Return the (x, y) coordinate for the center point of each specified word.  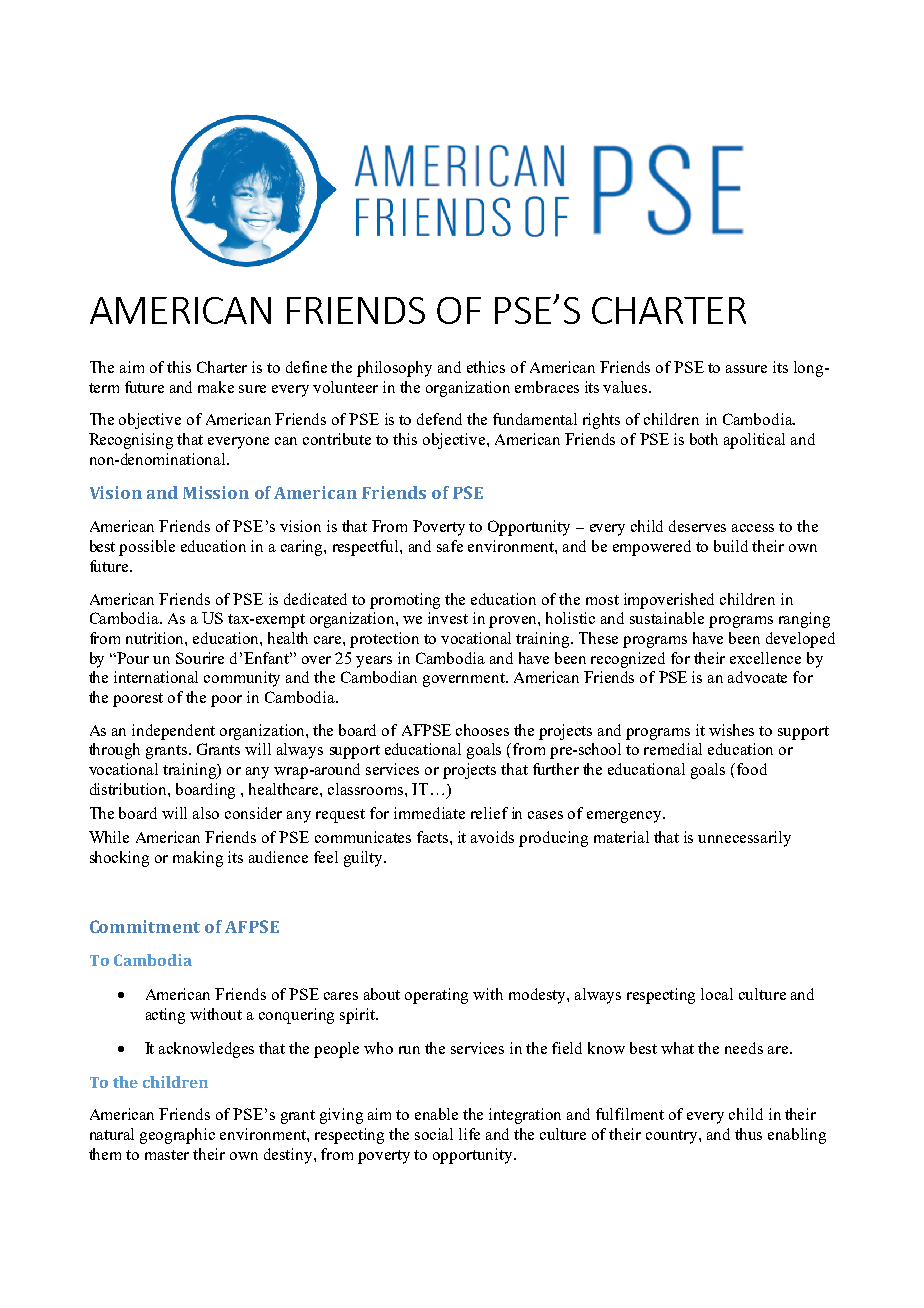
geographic (177, 1136)
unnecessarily (744, 839)
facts (434, 837)
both (704, 439)
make (216, 387)
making (198, 859)
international (156, 677)
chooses (482, 730)
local (717, 994)
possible (147, 548)
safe (450, 546)
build (731, 546)
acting (165, 1016)
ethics (486, 367)
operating (436, 996)
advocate (757, 677)
